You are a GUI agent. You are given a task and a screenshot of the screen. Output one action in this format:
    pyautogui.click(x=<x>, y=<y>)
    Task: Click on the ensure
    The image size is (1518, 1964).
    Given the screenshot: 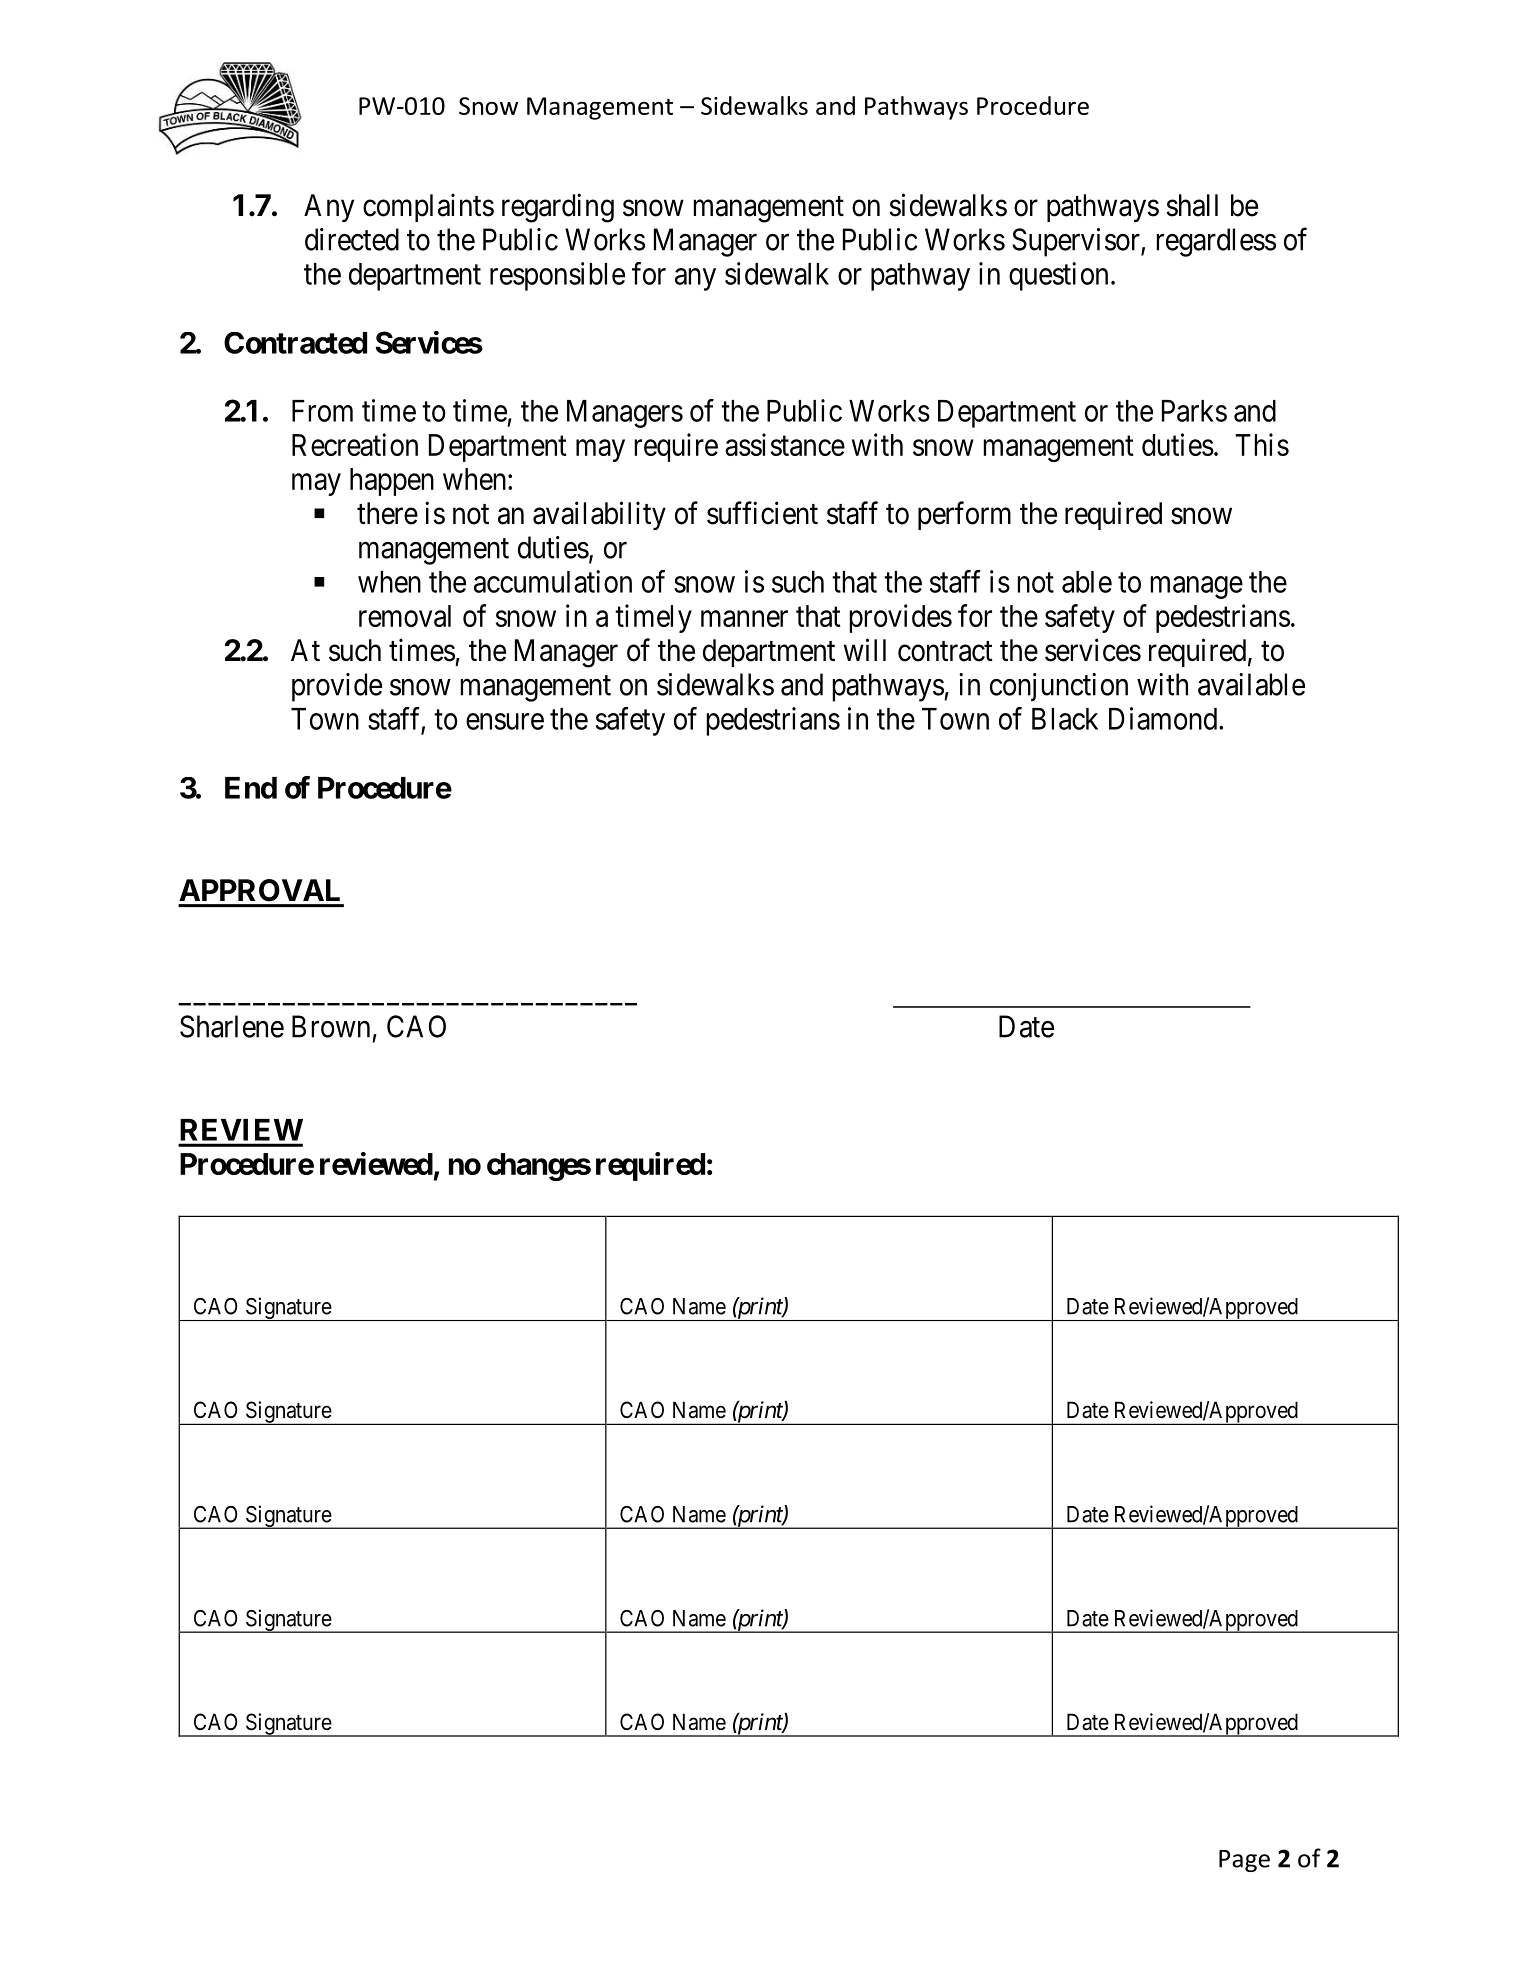 What is the action you would take?
    pyautogui.click(x=505, y=721)
